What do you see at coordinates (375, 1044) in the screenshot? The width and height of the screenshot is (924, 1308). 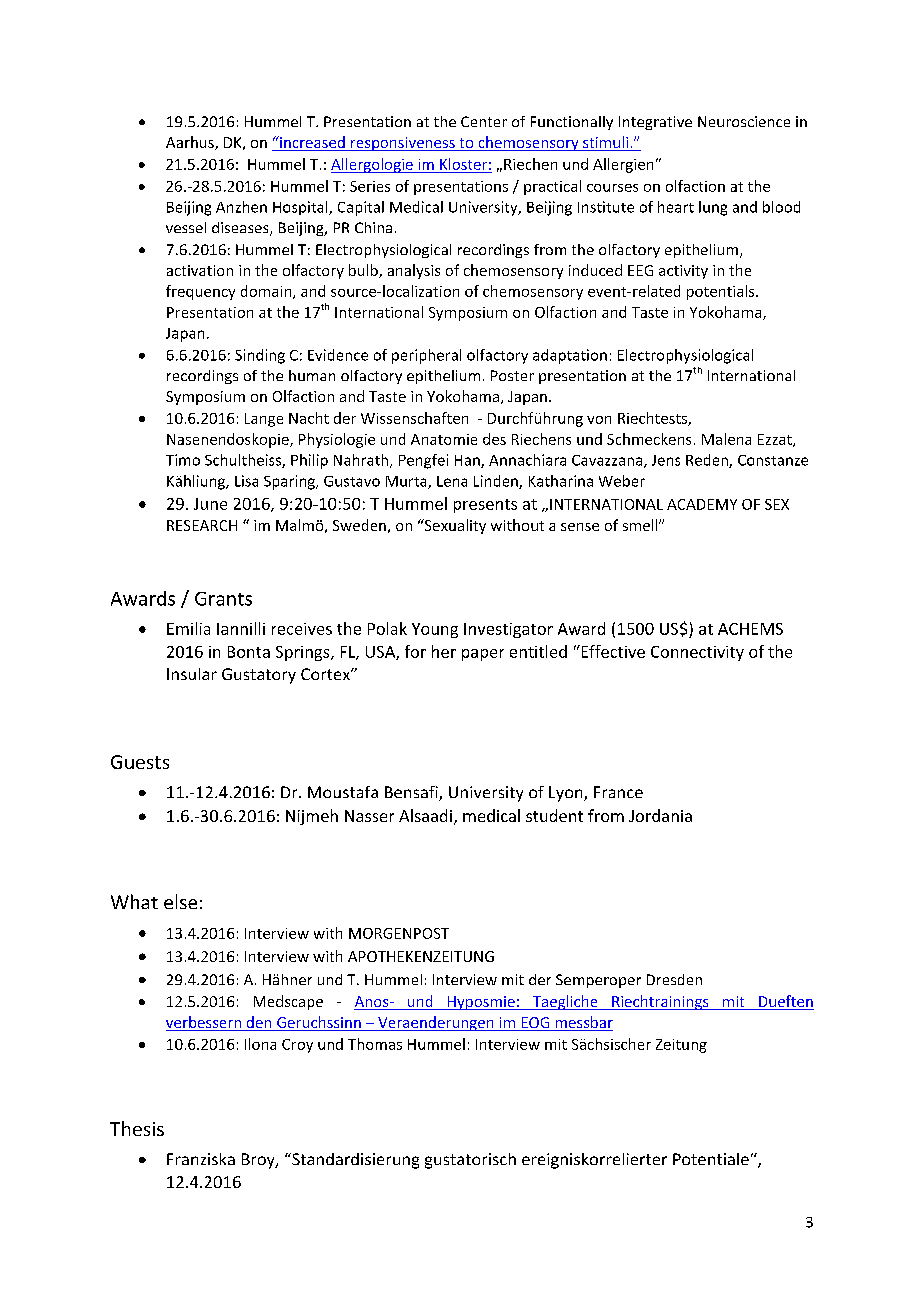 I see `Thomas` at bounding box center [375, 1044].
